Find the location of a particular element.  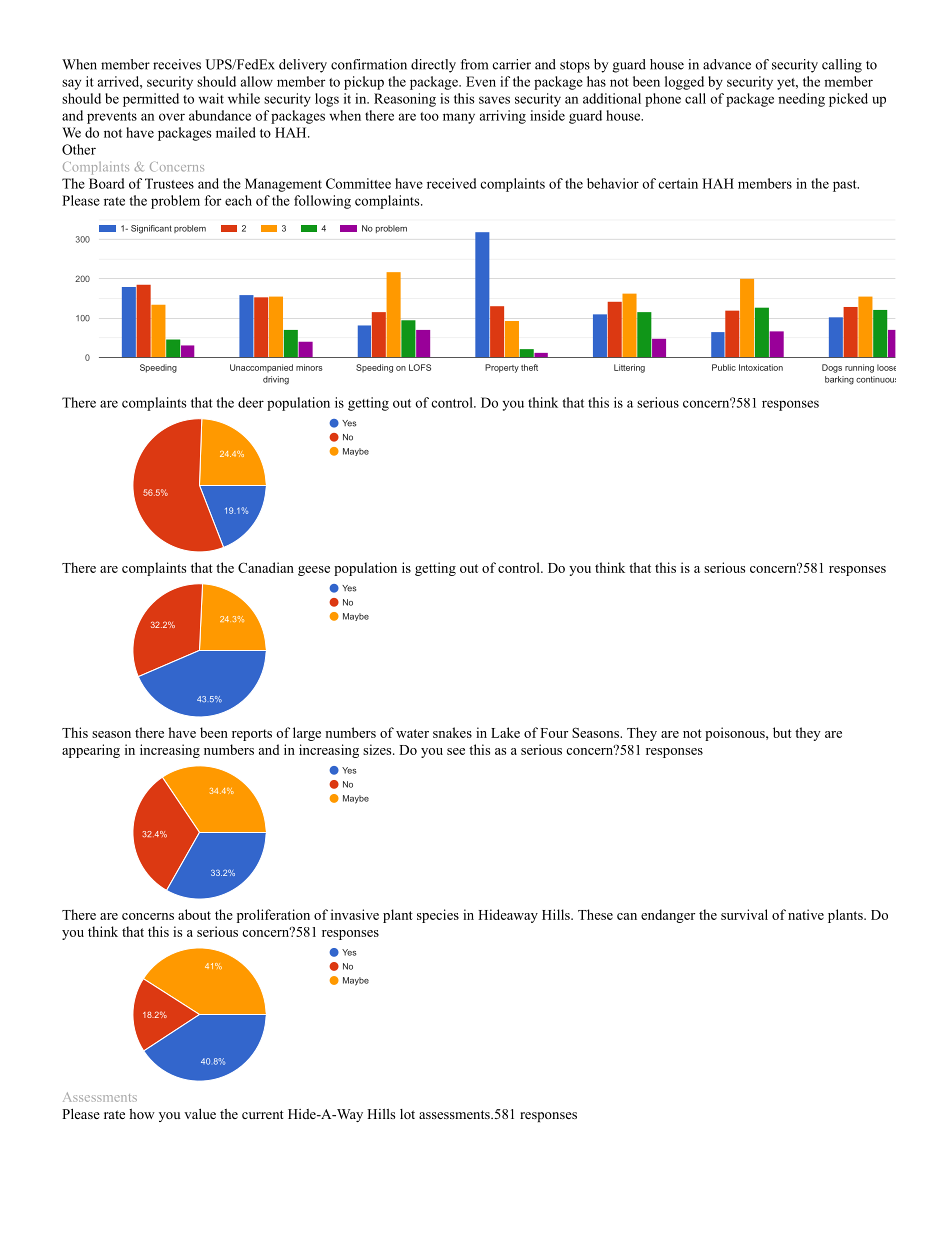

lot is located at coordinates (407, 1114).
